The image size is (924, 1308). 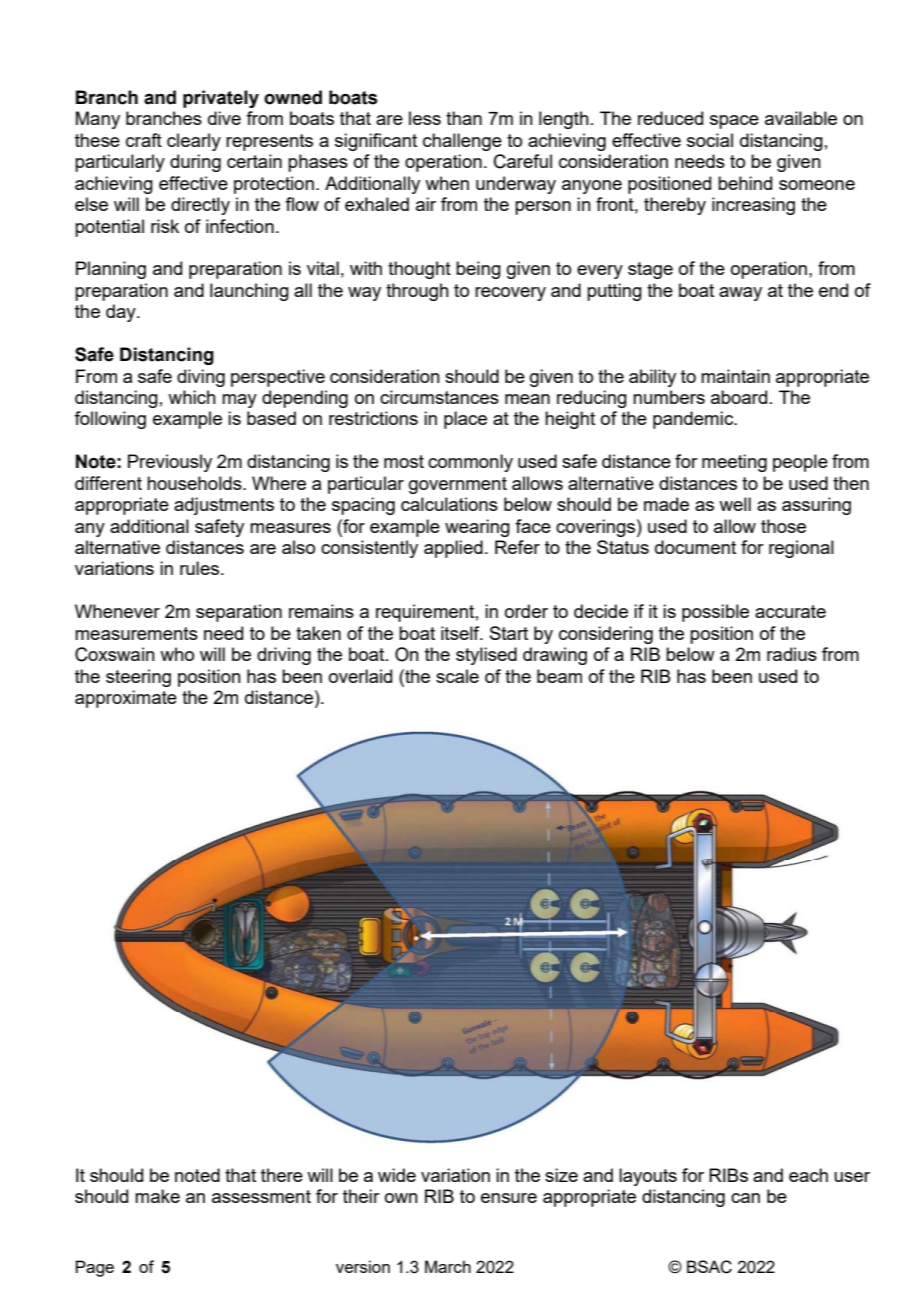 What do you see at coordinates (448, 1266) in the image?
I see `March` at bounding box center [448, 1266].
